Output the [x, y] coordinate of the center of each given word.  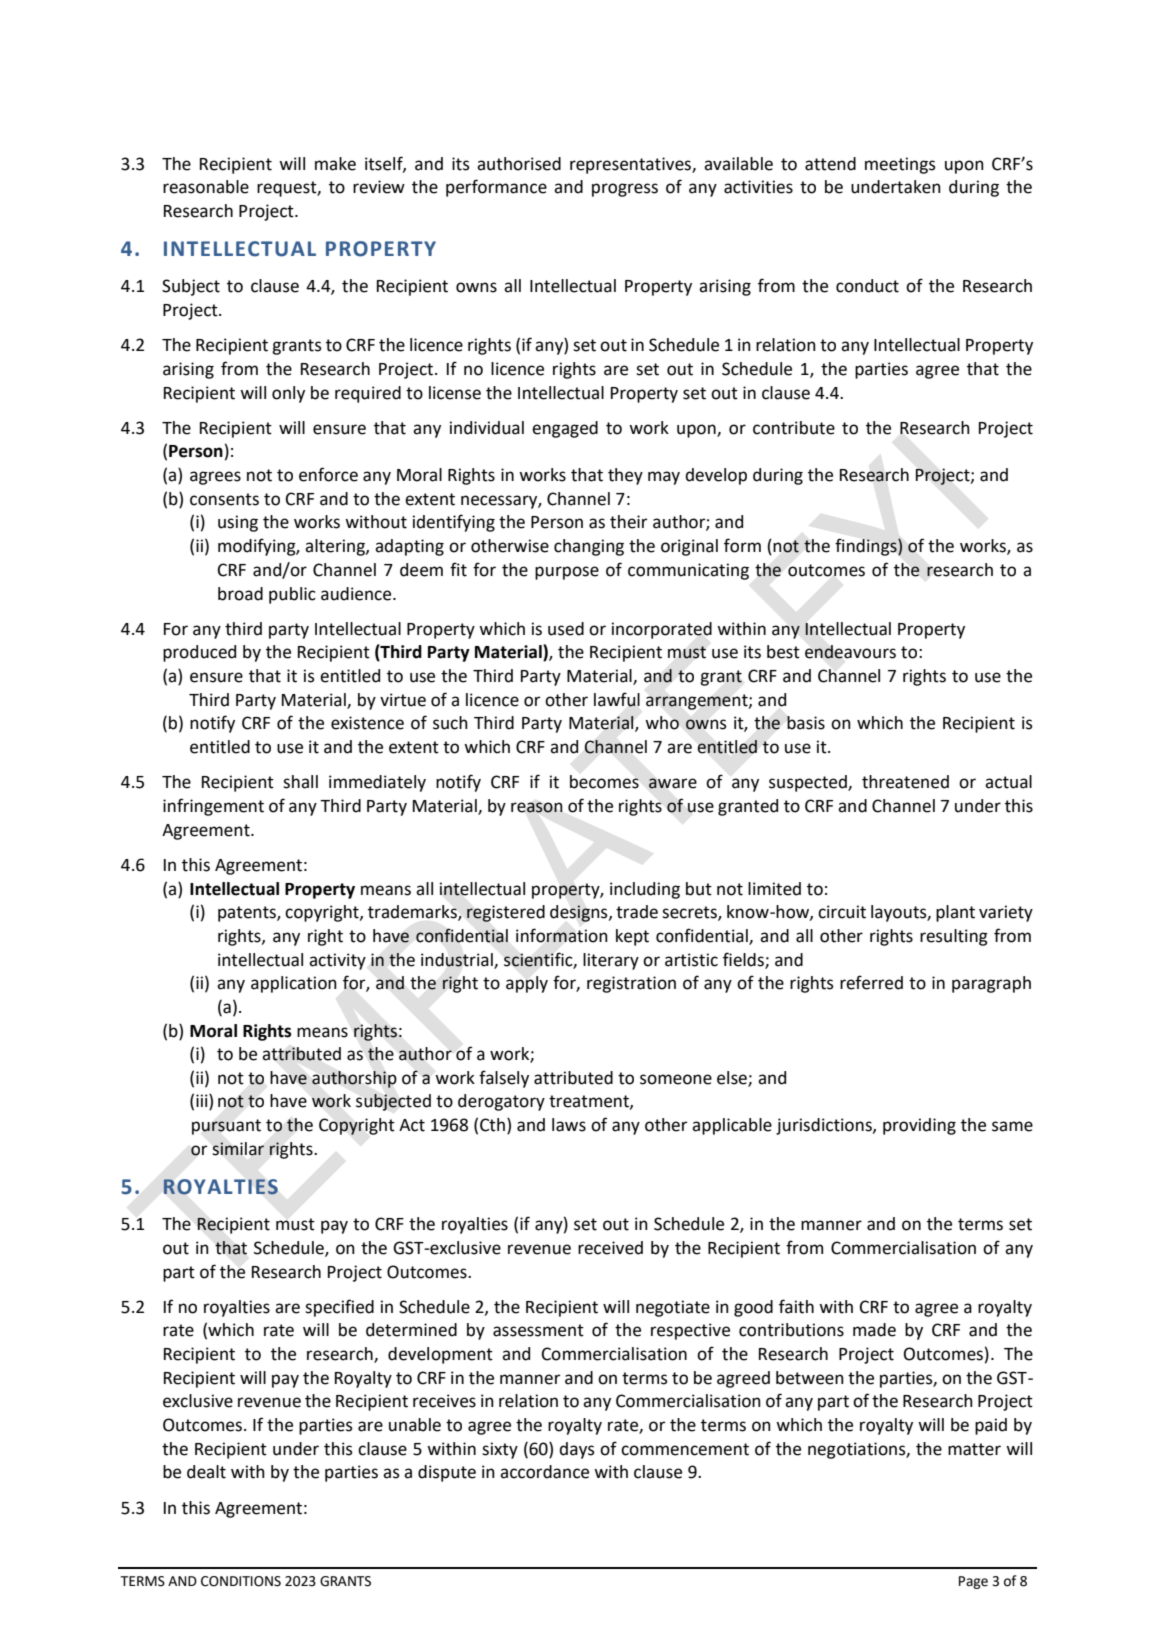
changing [589, 547]
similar [238, 1149]
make [335, 164]
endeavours [850, 652]
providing [919, 1126]
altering [336, 547]
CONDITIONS [241, 1581]
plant [955, 913]
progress [625, 190]
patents [248, 914]
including [645, 890]
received [610, 1248]
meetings [900, 165]
